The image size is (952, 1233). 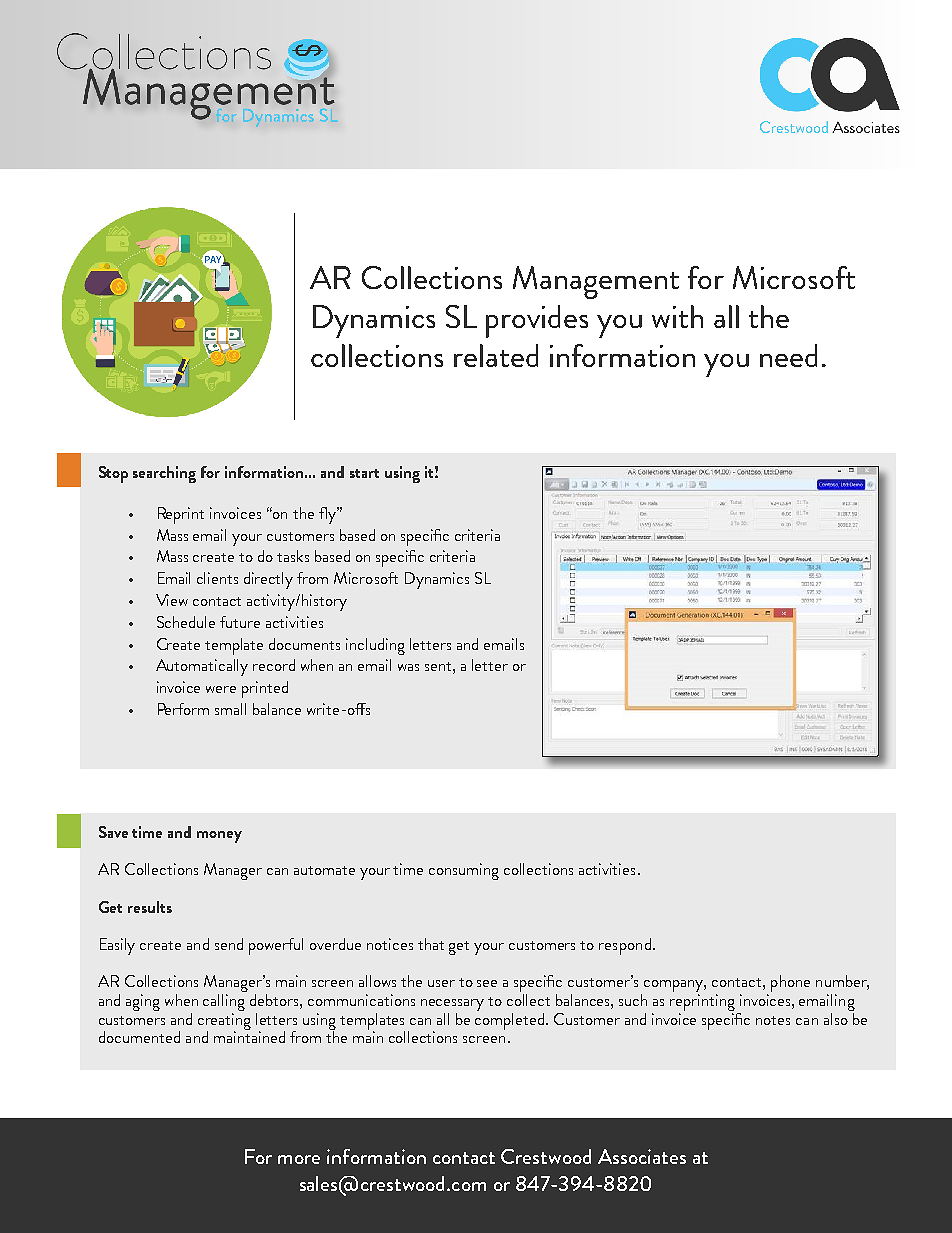 I want to click on searching, so click(x=164, y=474).
